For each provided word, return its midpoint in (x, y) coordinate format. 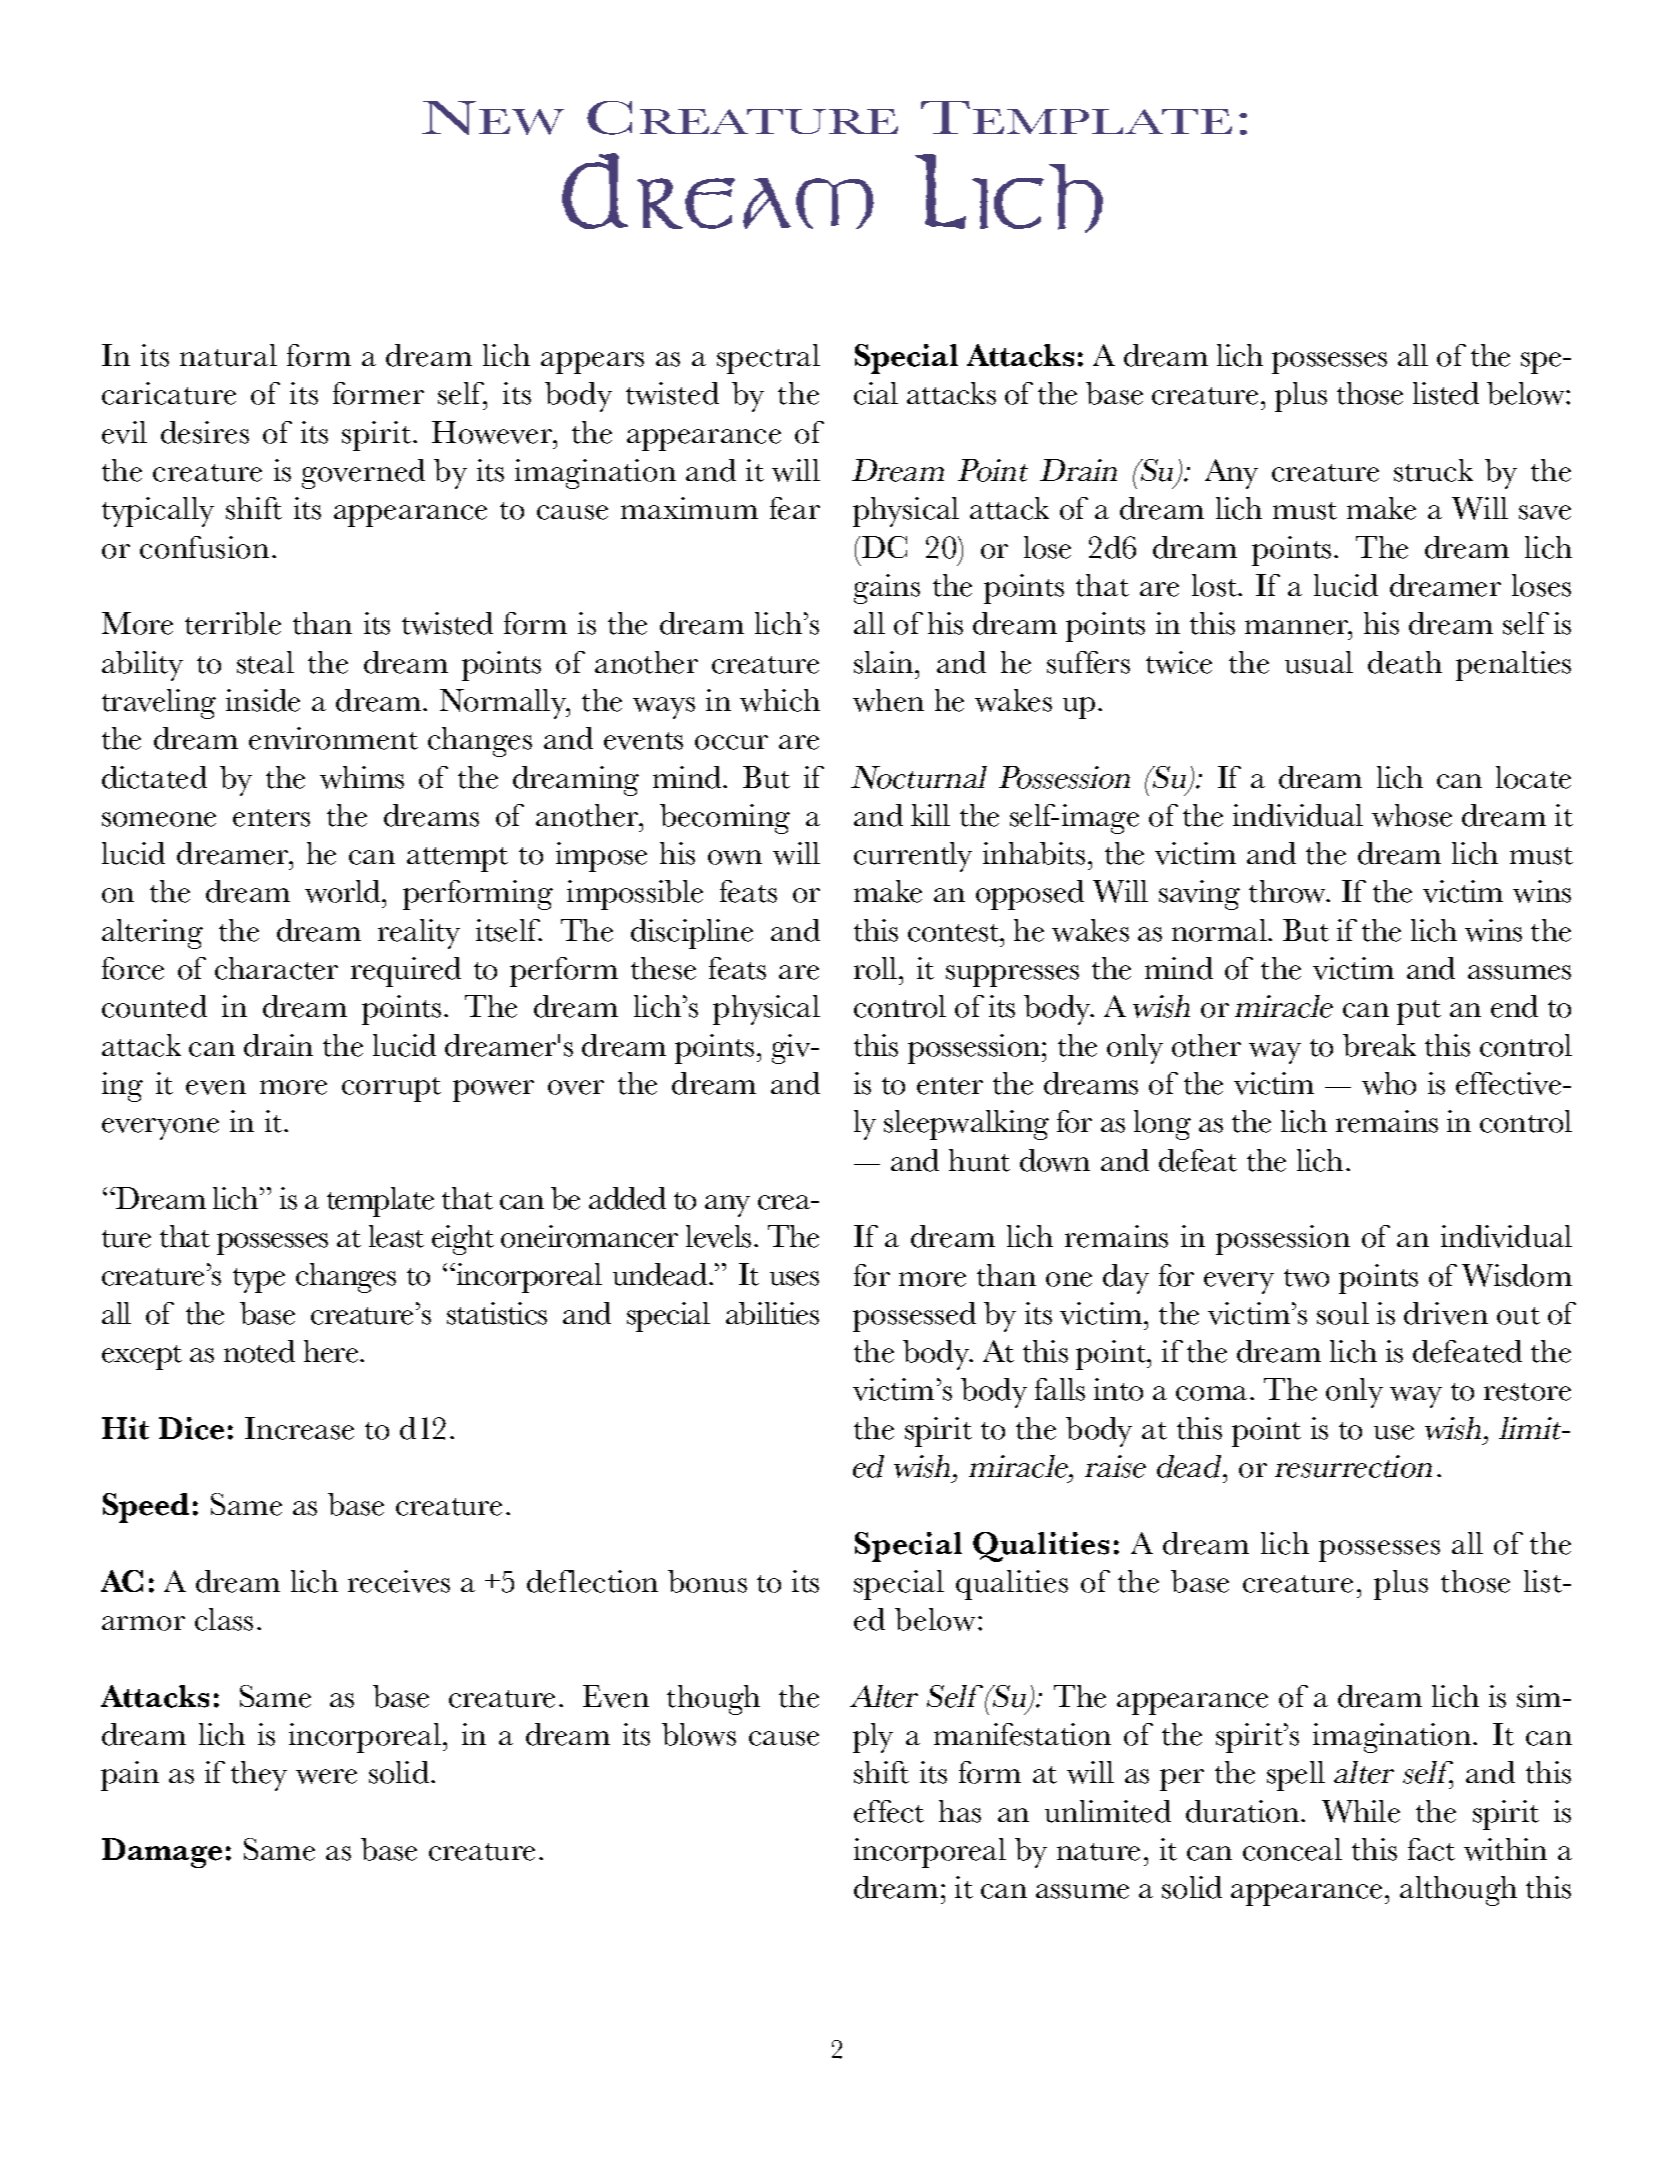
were (326, 1776)
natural (228, 355)
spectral (768, 359)
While (1361, 1811)
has (960, 1811)
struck (1433, 470)
